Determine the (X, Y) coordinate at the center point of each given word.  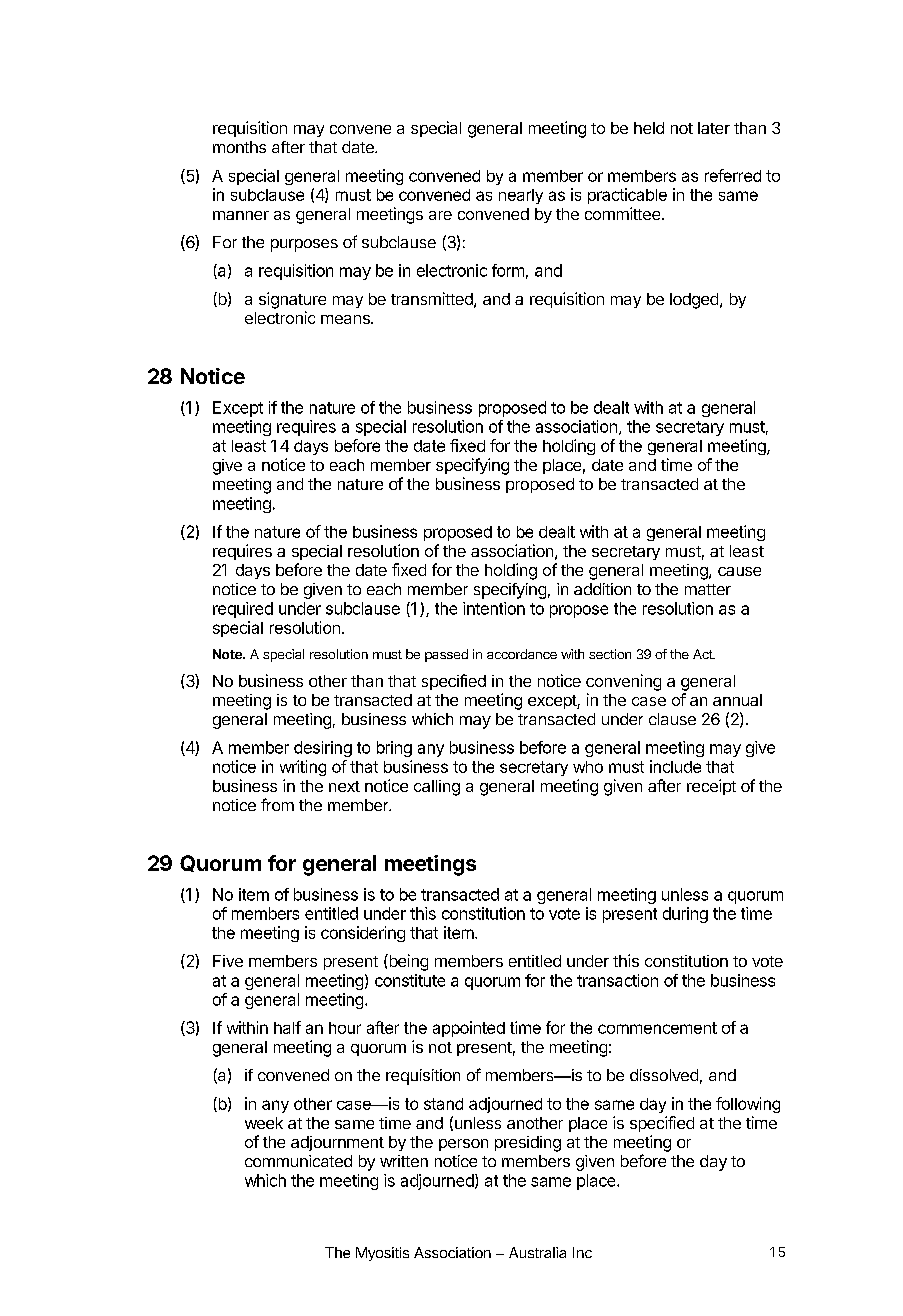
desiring (323, 749)
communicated (298, 1161)
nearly (521, 196)
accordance (522, 654)
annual (737, 700)
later (714, 128)
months (239, 147)
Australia (537, 1252)
